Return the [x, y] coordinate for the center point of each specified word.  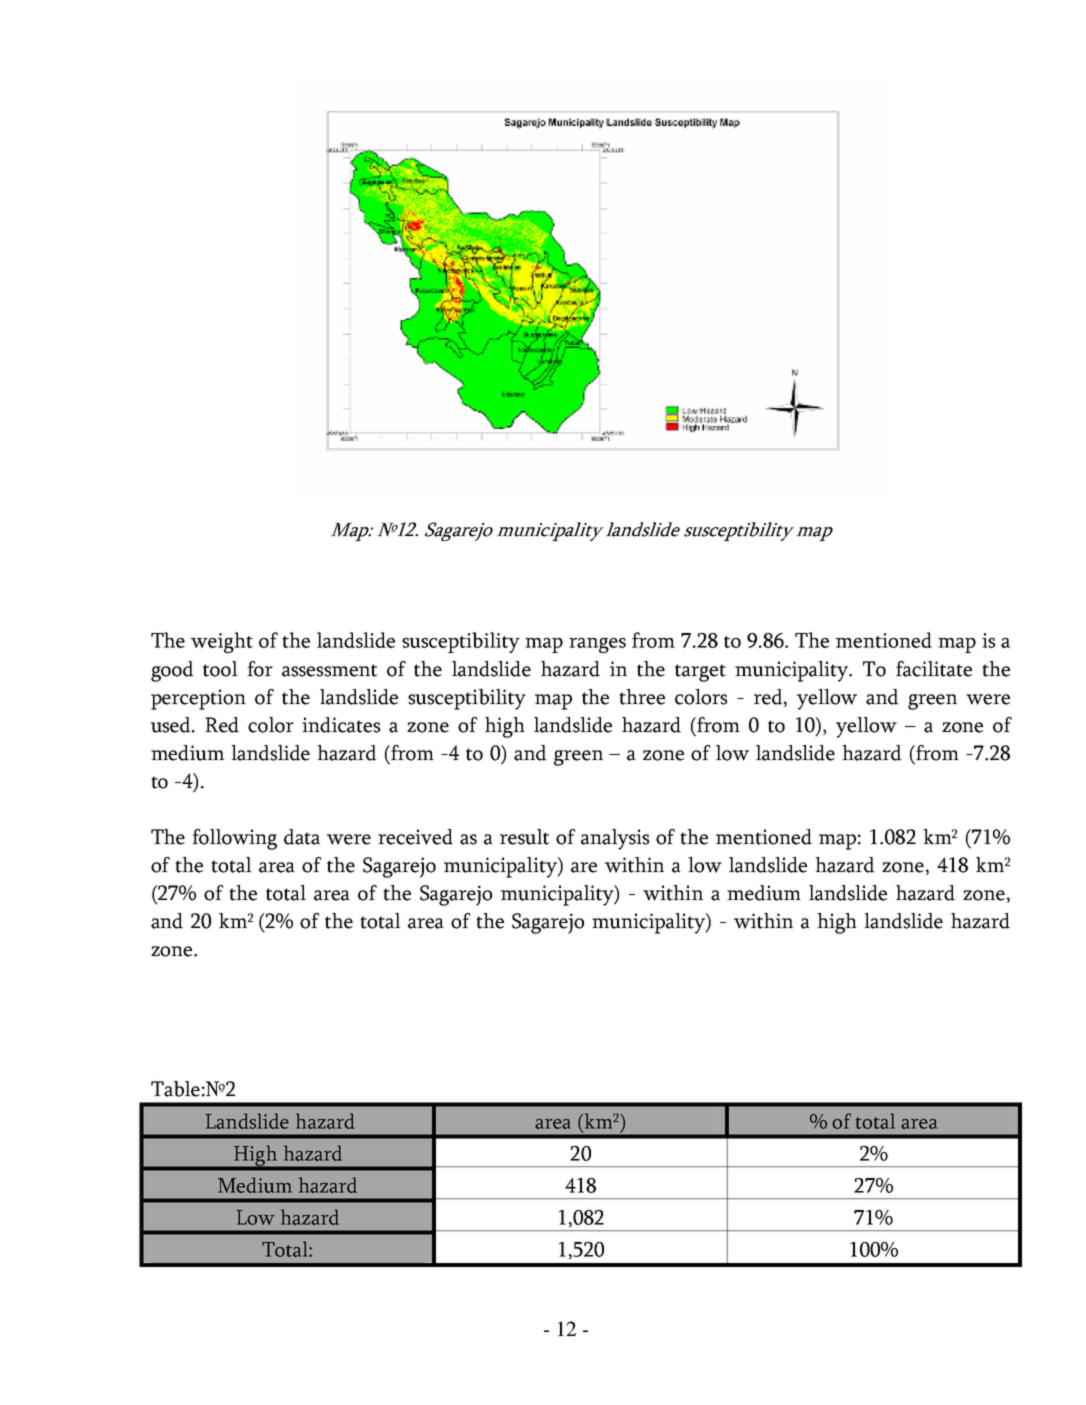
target [700, 673]
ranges [597, 645]
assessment [329, 670]
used [172, 725]
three [642, 697]
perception [198, 699]
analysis [615, 839]
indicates [341, 725]
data [302, 837]
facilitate [934, 669]
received [415, 837]
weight [222, 642]
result [524, 837]
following [234, 839]
